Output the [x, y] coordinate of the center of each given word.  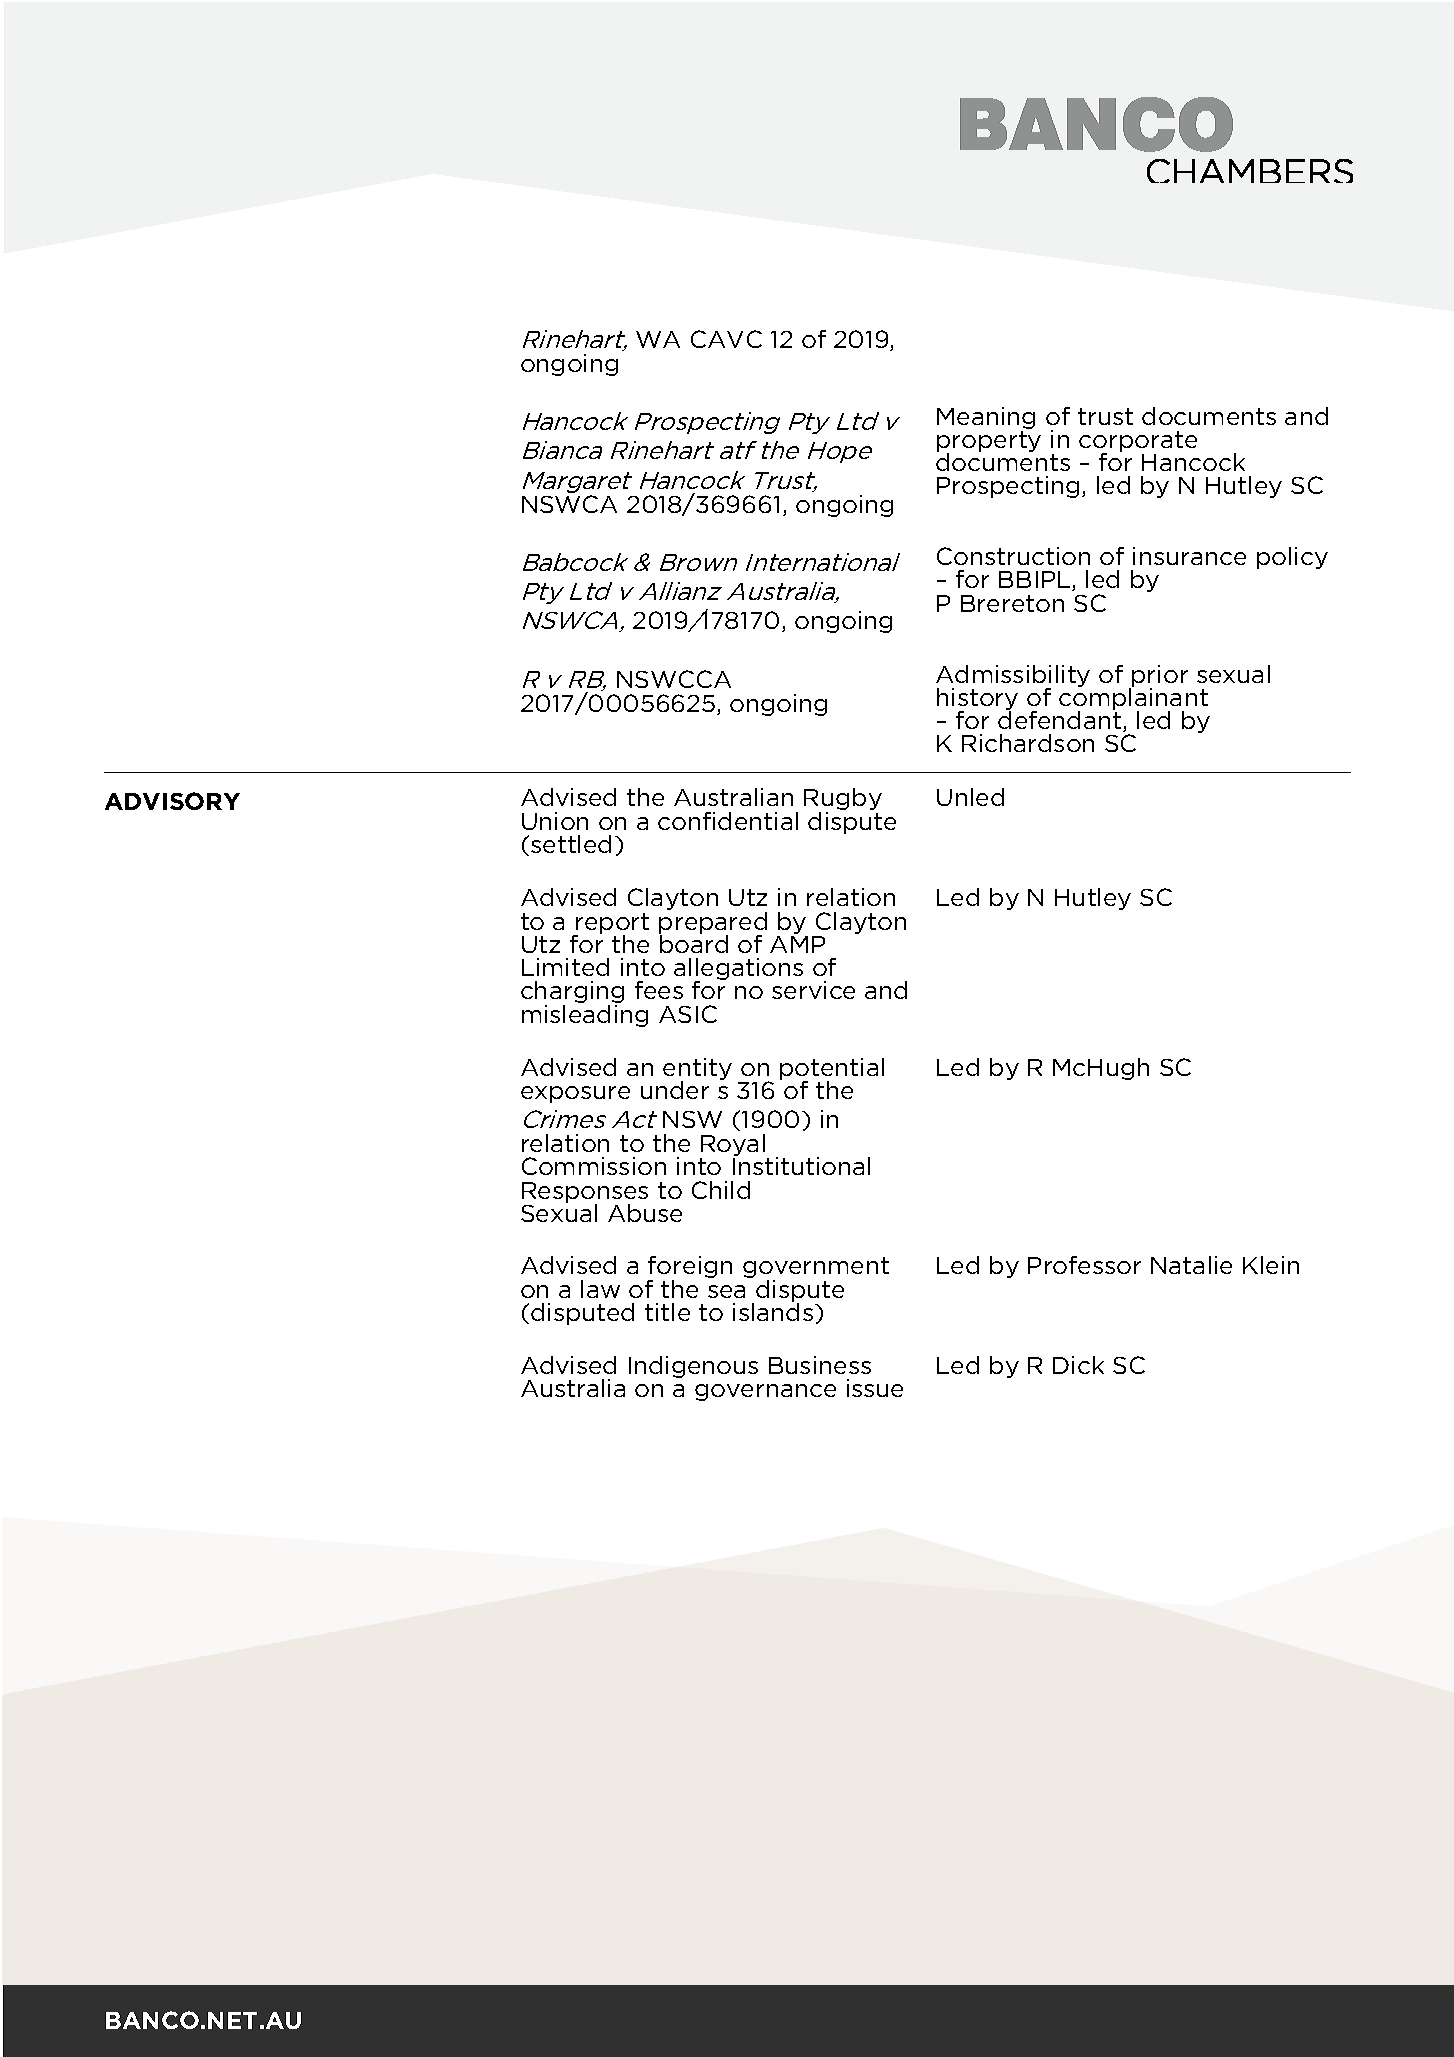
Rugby [843, 800]
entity [697, 1070]
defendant [1061, 720]
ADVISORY [172, 801]
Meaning [986, 419]
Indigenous [693, 1367]
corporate [1138, 443]
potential [832, 1070]
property [989, 443]
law [600, 1289]
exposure [575, 1094]
